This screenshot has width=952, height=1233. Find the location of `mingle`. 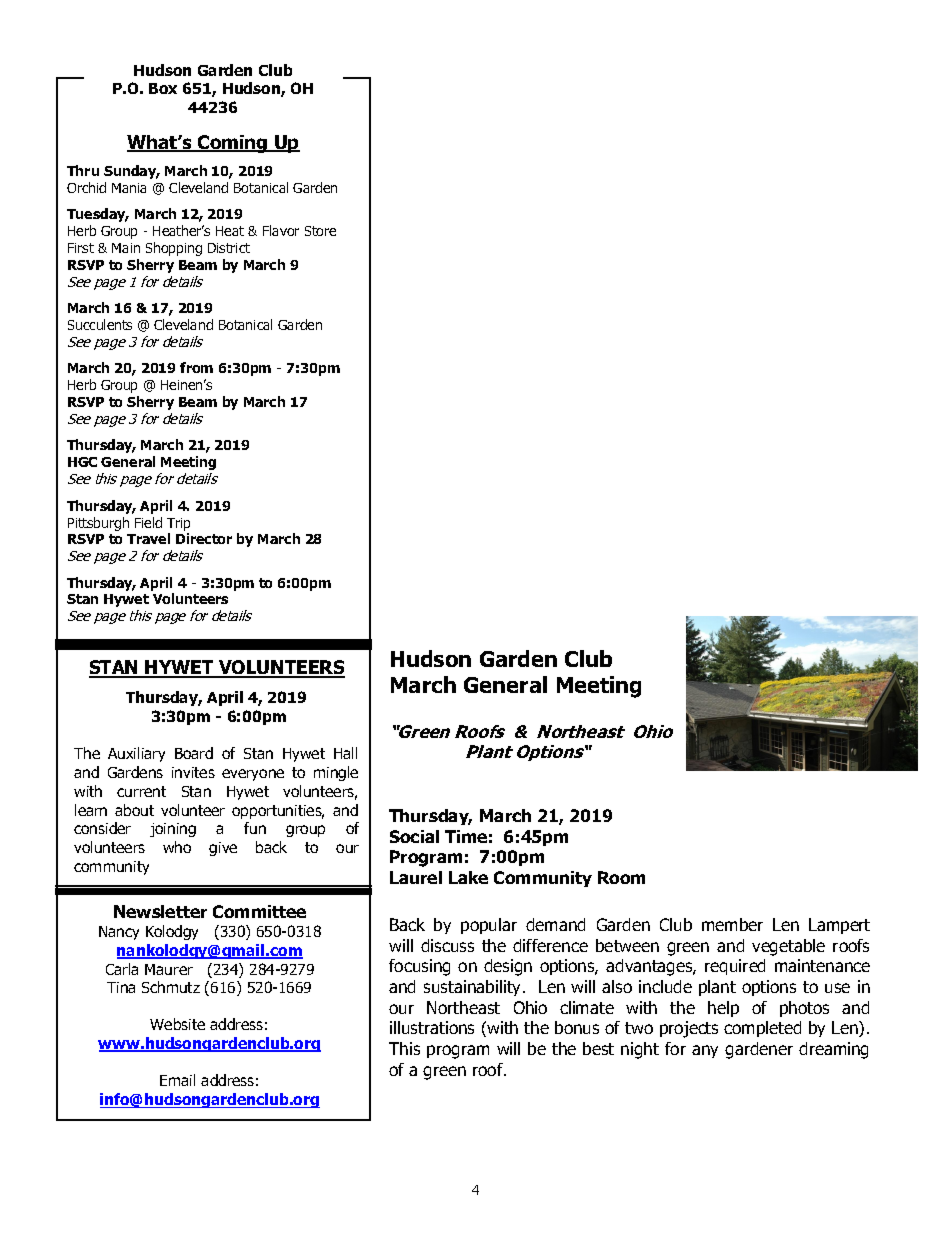

mingle is located at coordinates (336, 773).
